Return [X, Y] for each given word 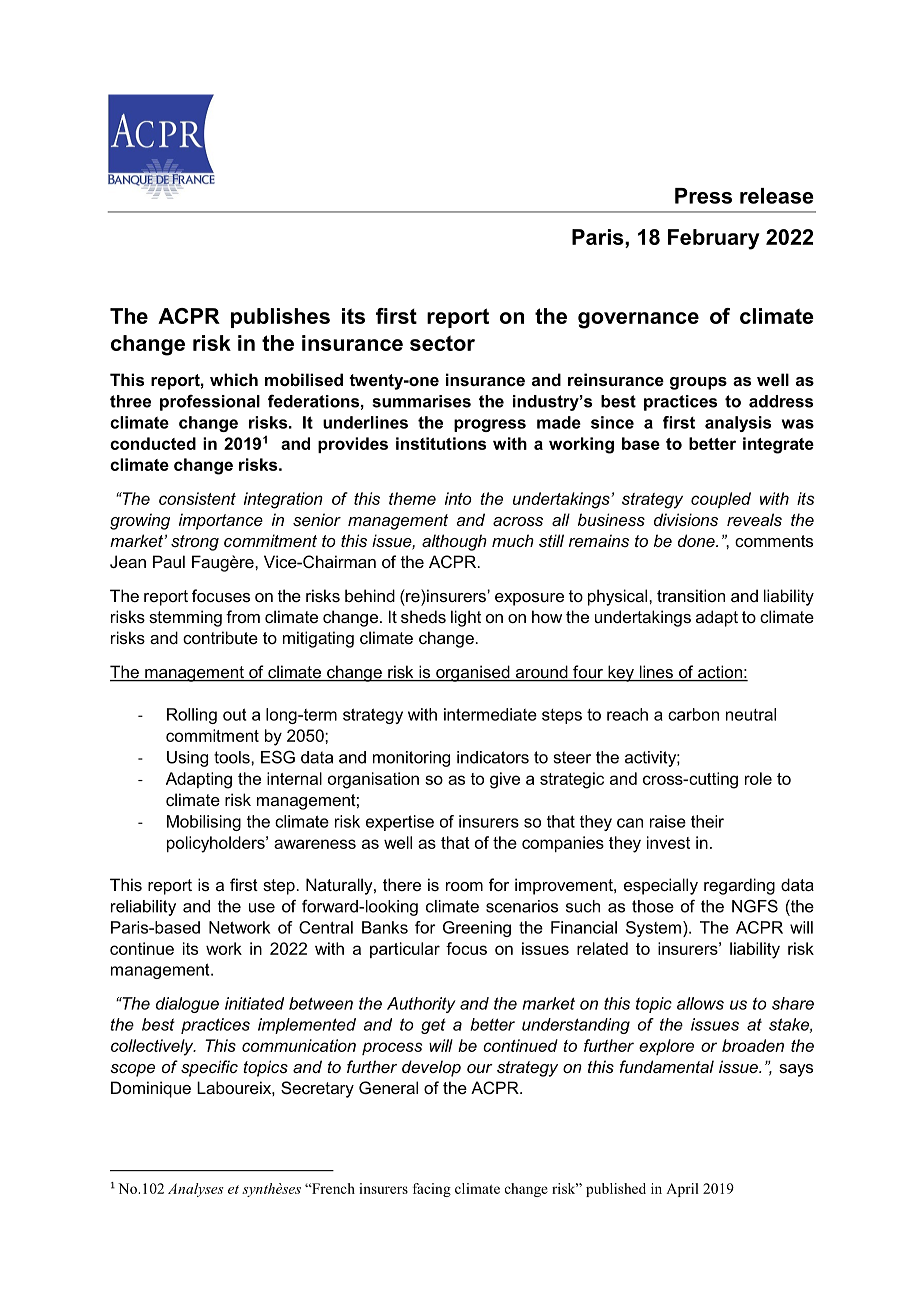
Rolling [192, 716]
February [714, 239]
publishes [280, 318]
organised [473, 673]
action [720, 673]
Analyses [196, 1190]
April [682, 1190]
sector [442, 343]
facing [432, 1190]
